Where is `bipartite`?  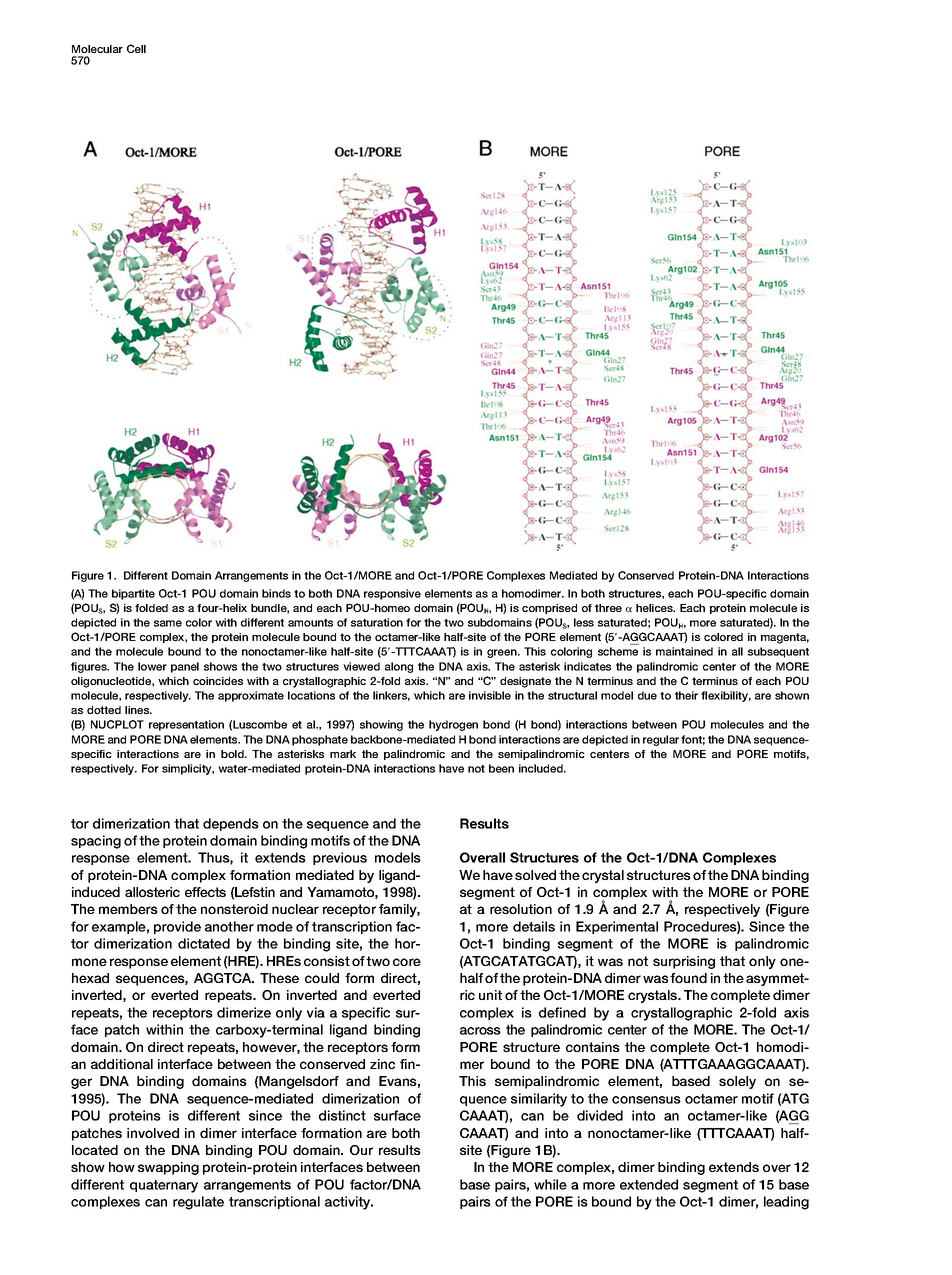 bipartite is located at coordinates (133, 594).
